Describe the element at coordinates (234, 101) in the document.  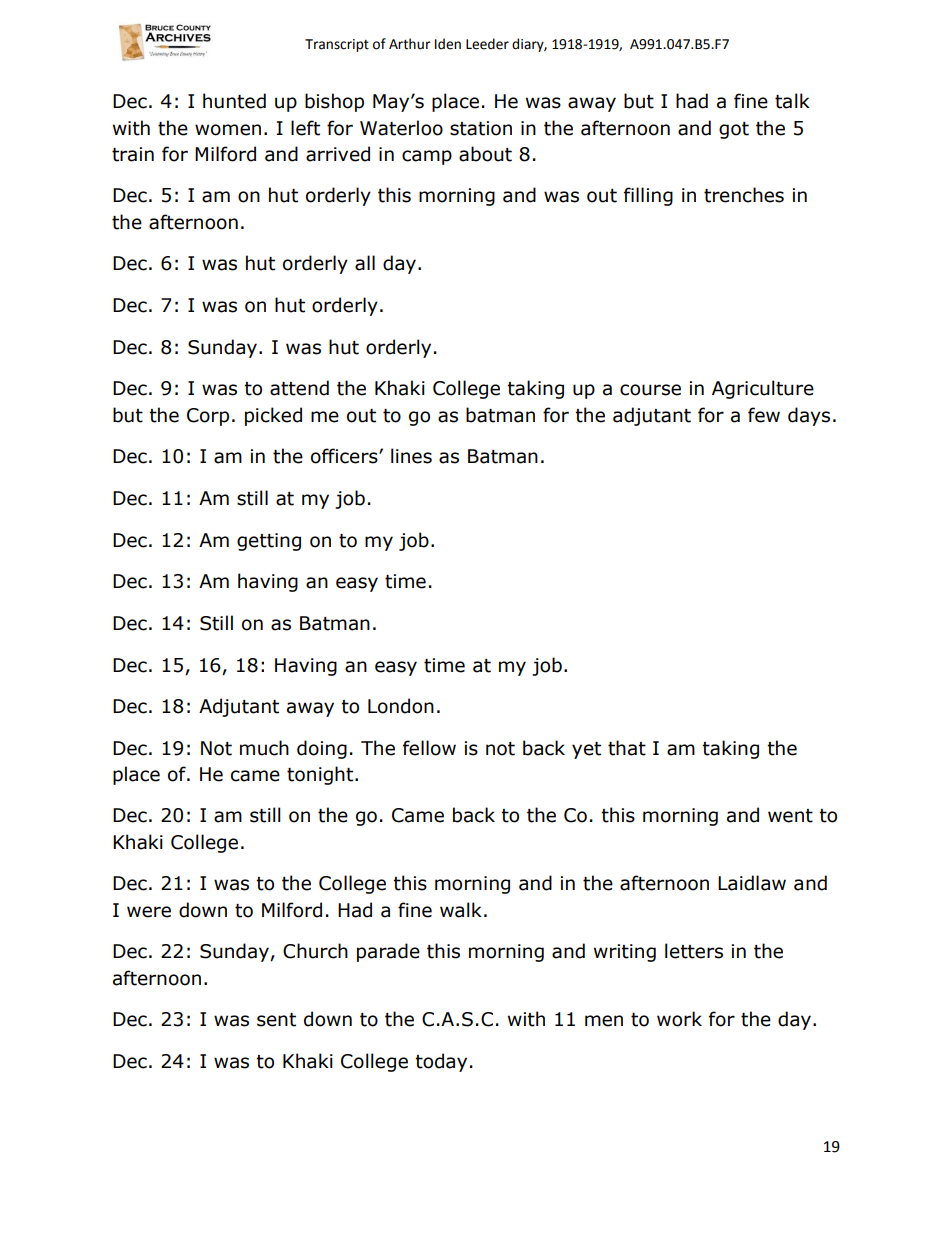
I see `hunted` at that location.
